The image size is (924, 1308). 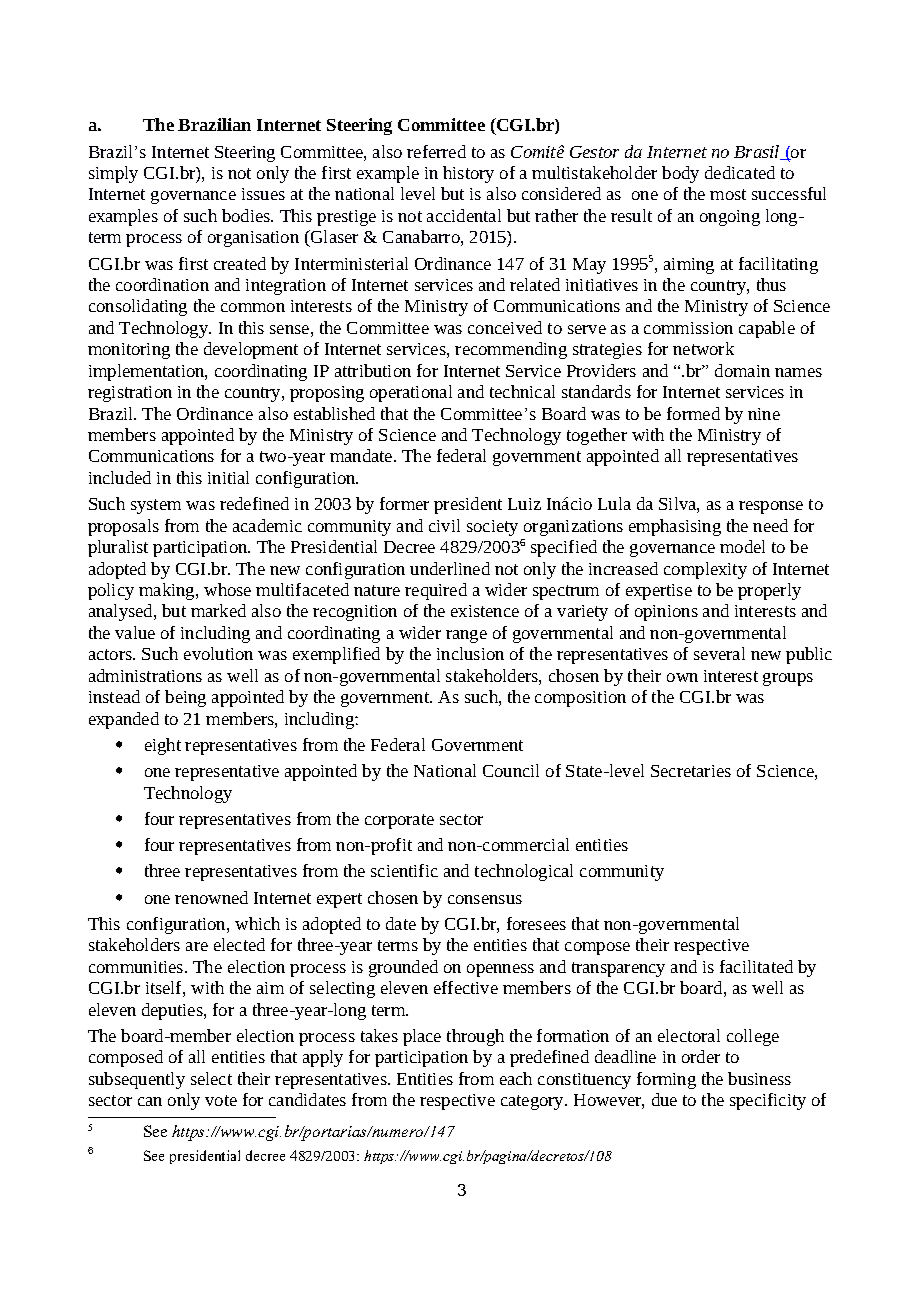 What do you see at coordinates (130, 394) in the screenshot?
I see `registration` at bounding box center [130, 394].
